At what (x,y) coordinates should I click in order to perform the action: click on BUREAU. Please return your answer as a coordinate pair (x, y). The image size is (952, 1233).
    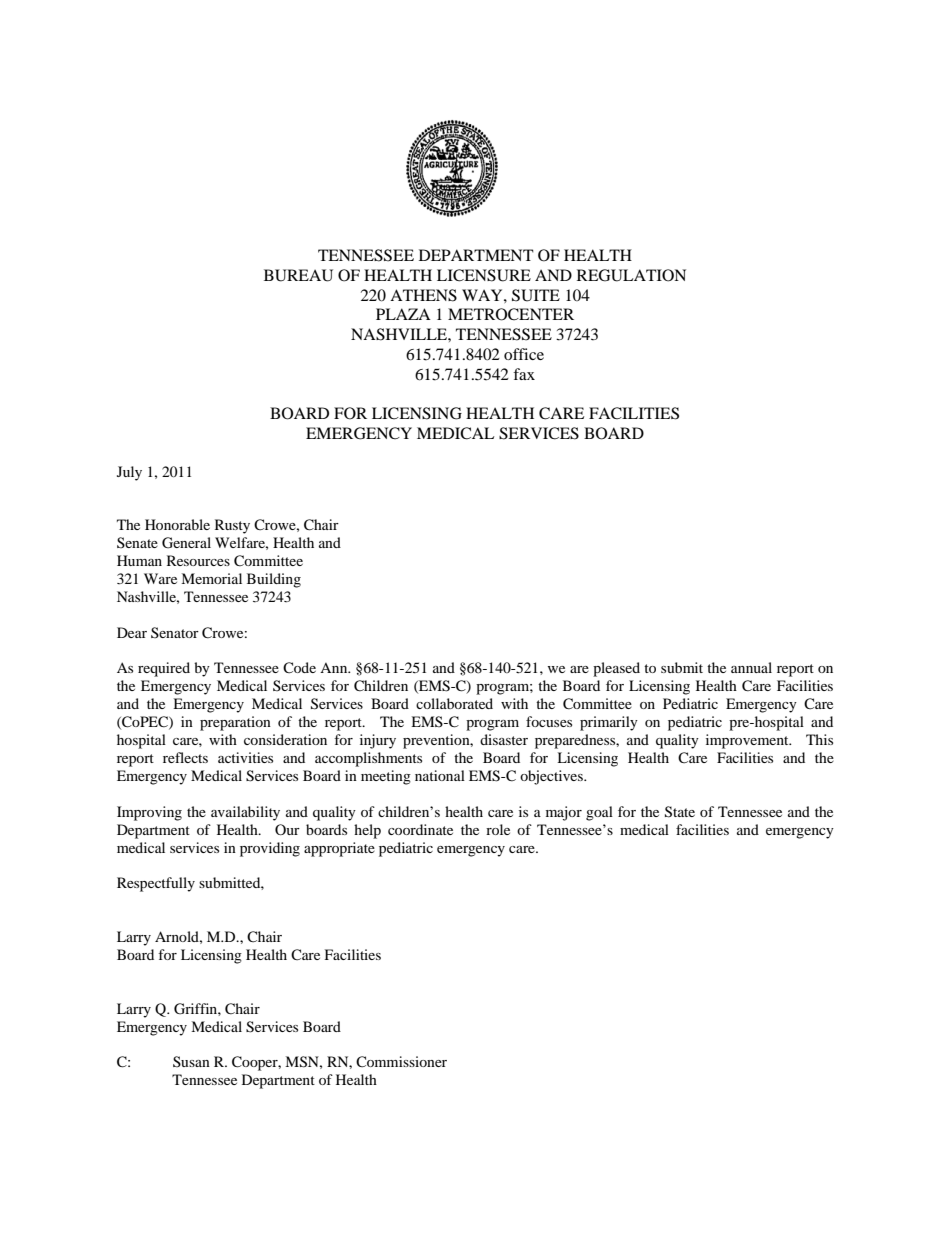
    Looking at the image, I should click on (298, 275).
